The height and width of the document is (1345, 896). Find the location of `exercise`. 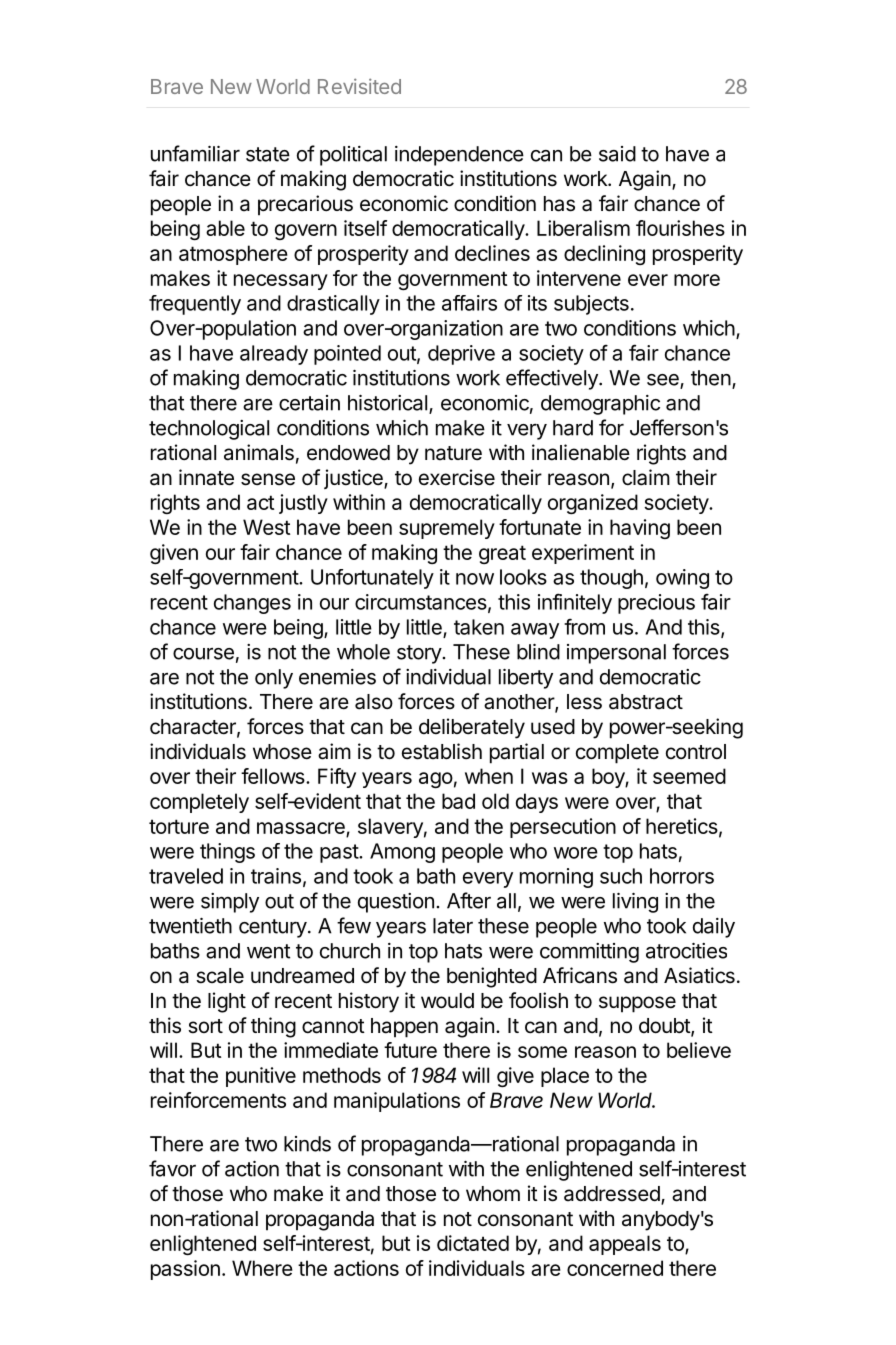

exercise is located at coordinates (457, 477).
